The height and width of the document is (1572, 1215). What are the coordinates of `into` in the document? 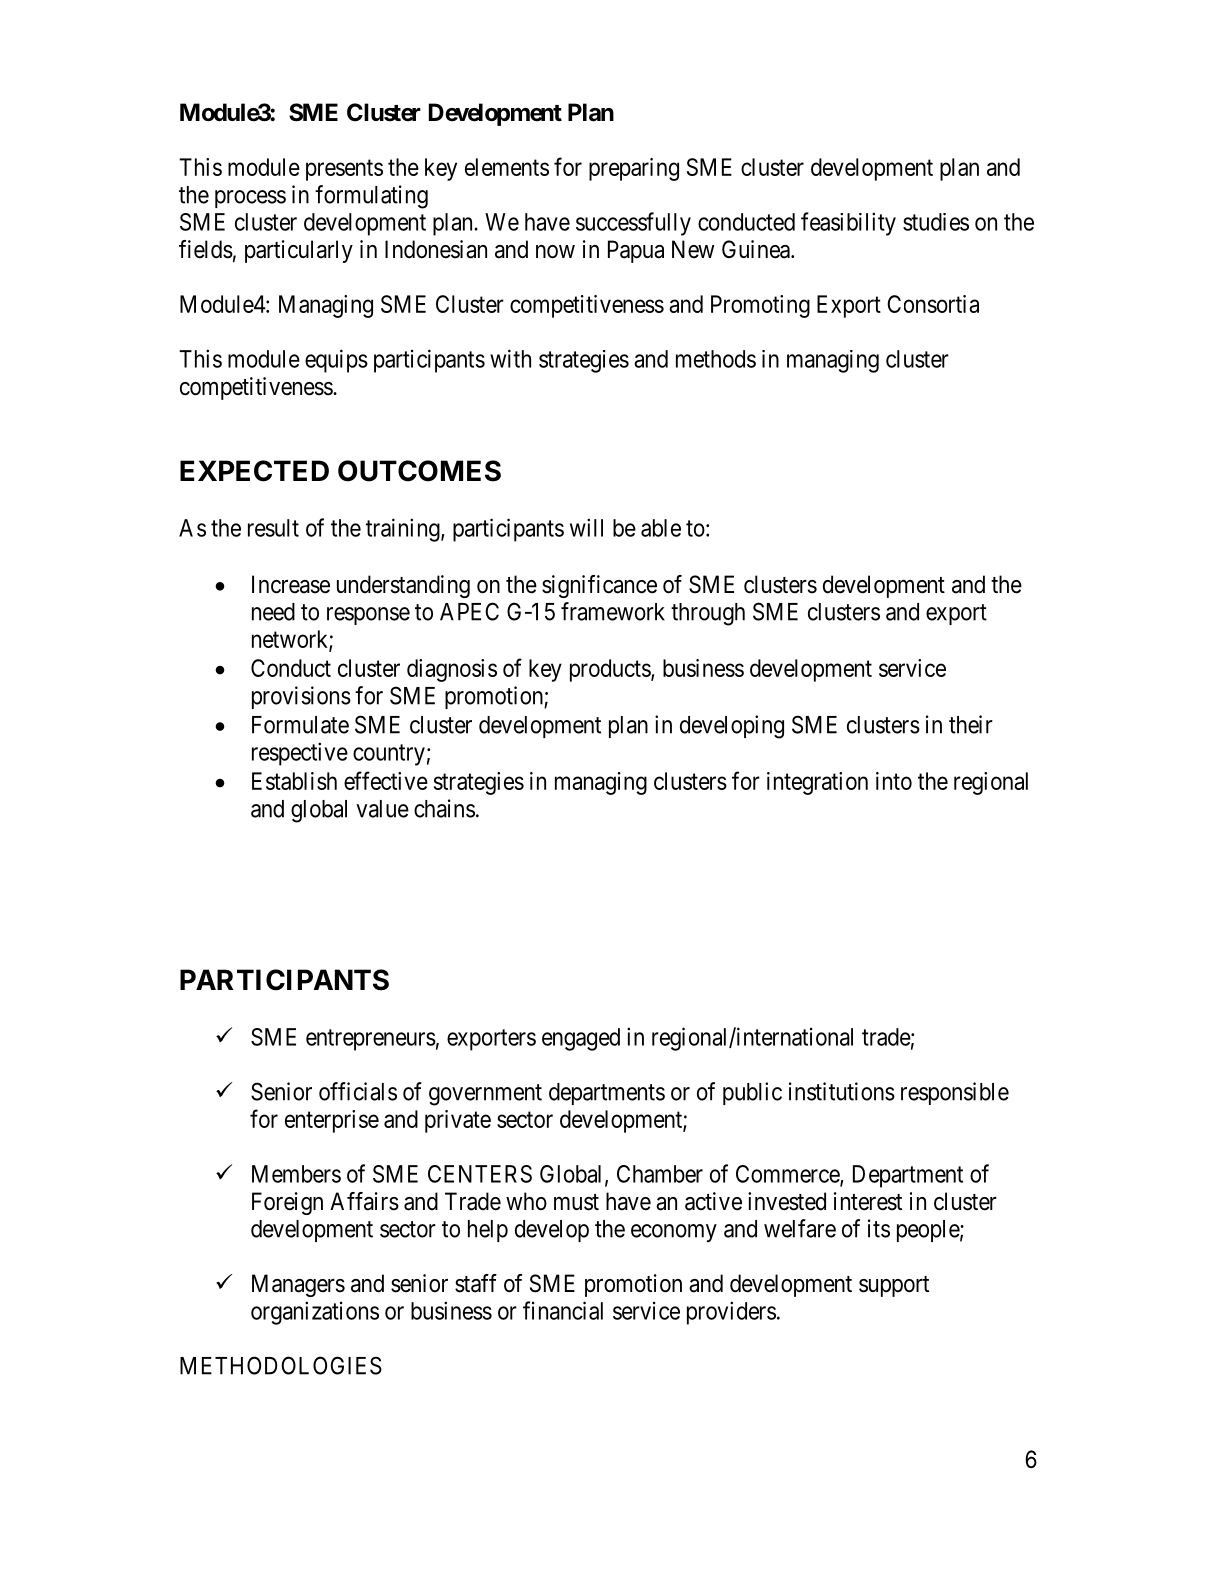 It's located at (894, 781).
